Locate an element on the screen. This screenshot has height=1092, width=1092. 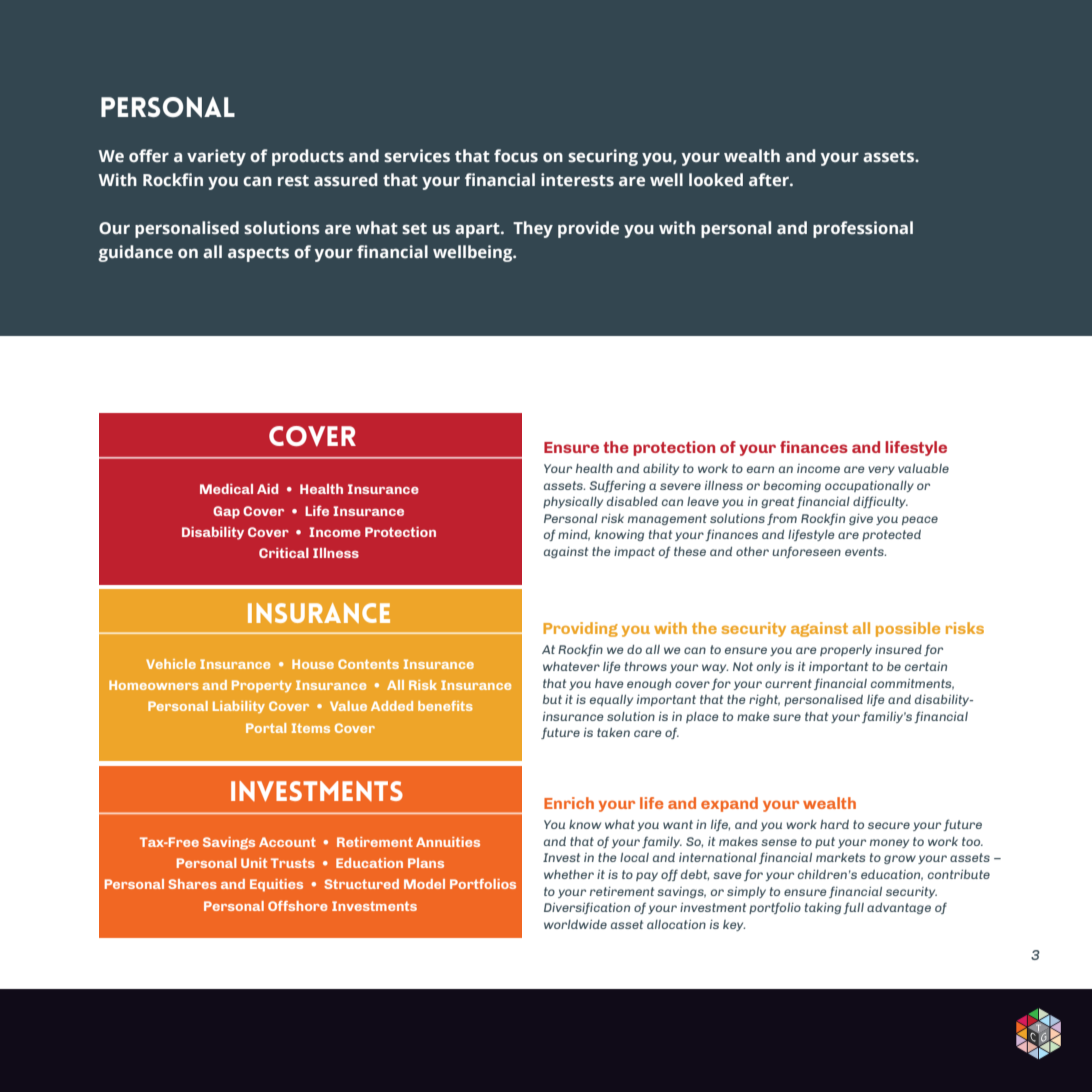
Diversification is located at coordinates (587, 908).
